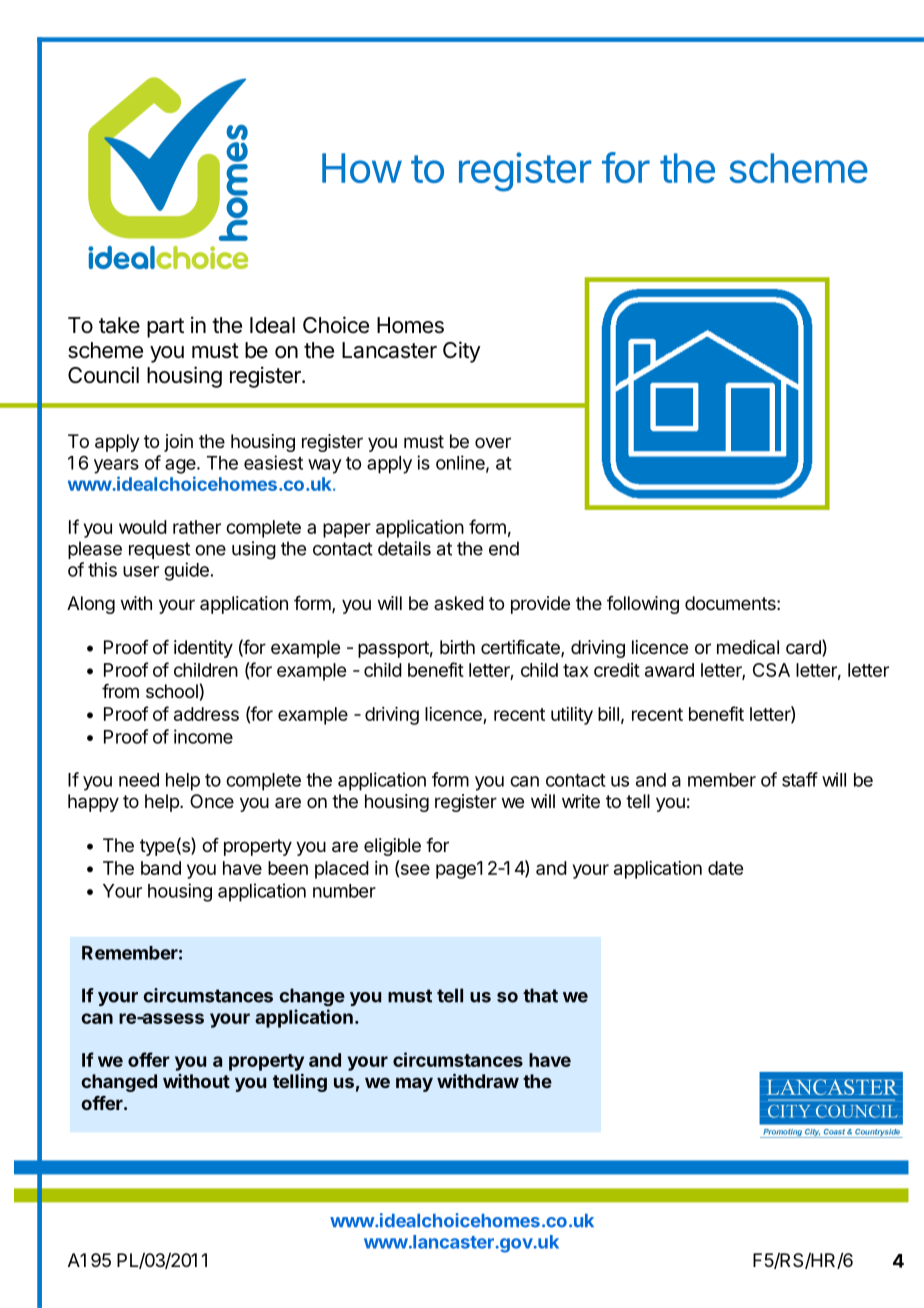 The height and width of the document is (1308, 924). I want to click on over, so click(493, 442).
